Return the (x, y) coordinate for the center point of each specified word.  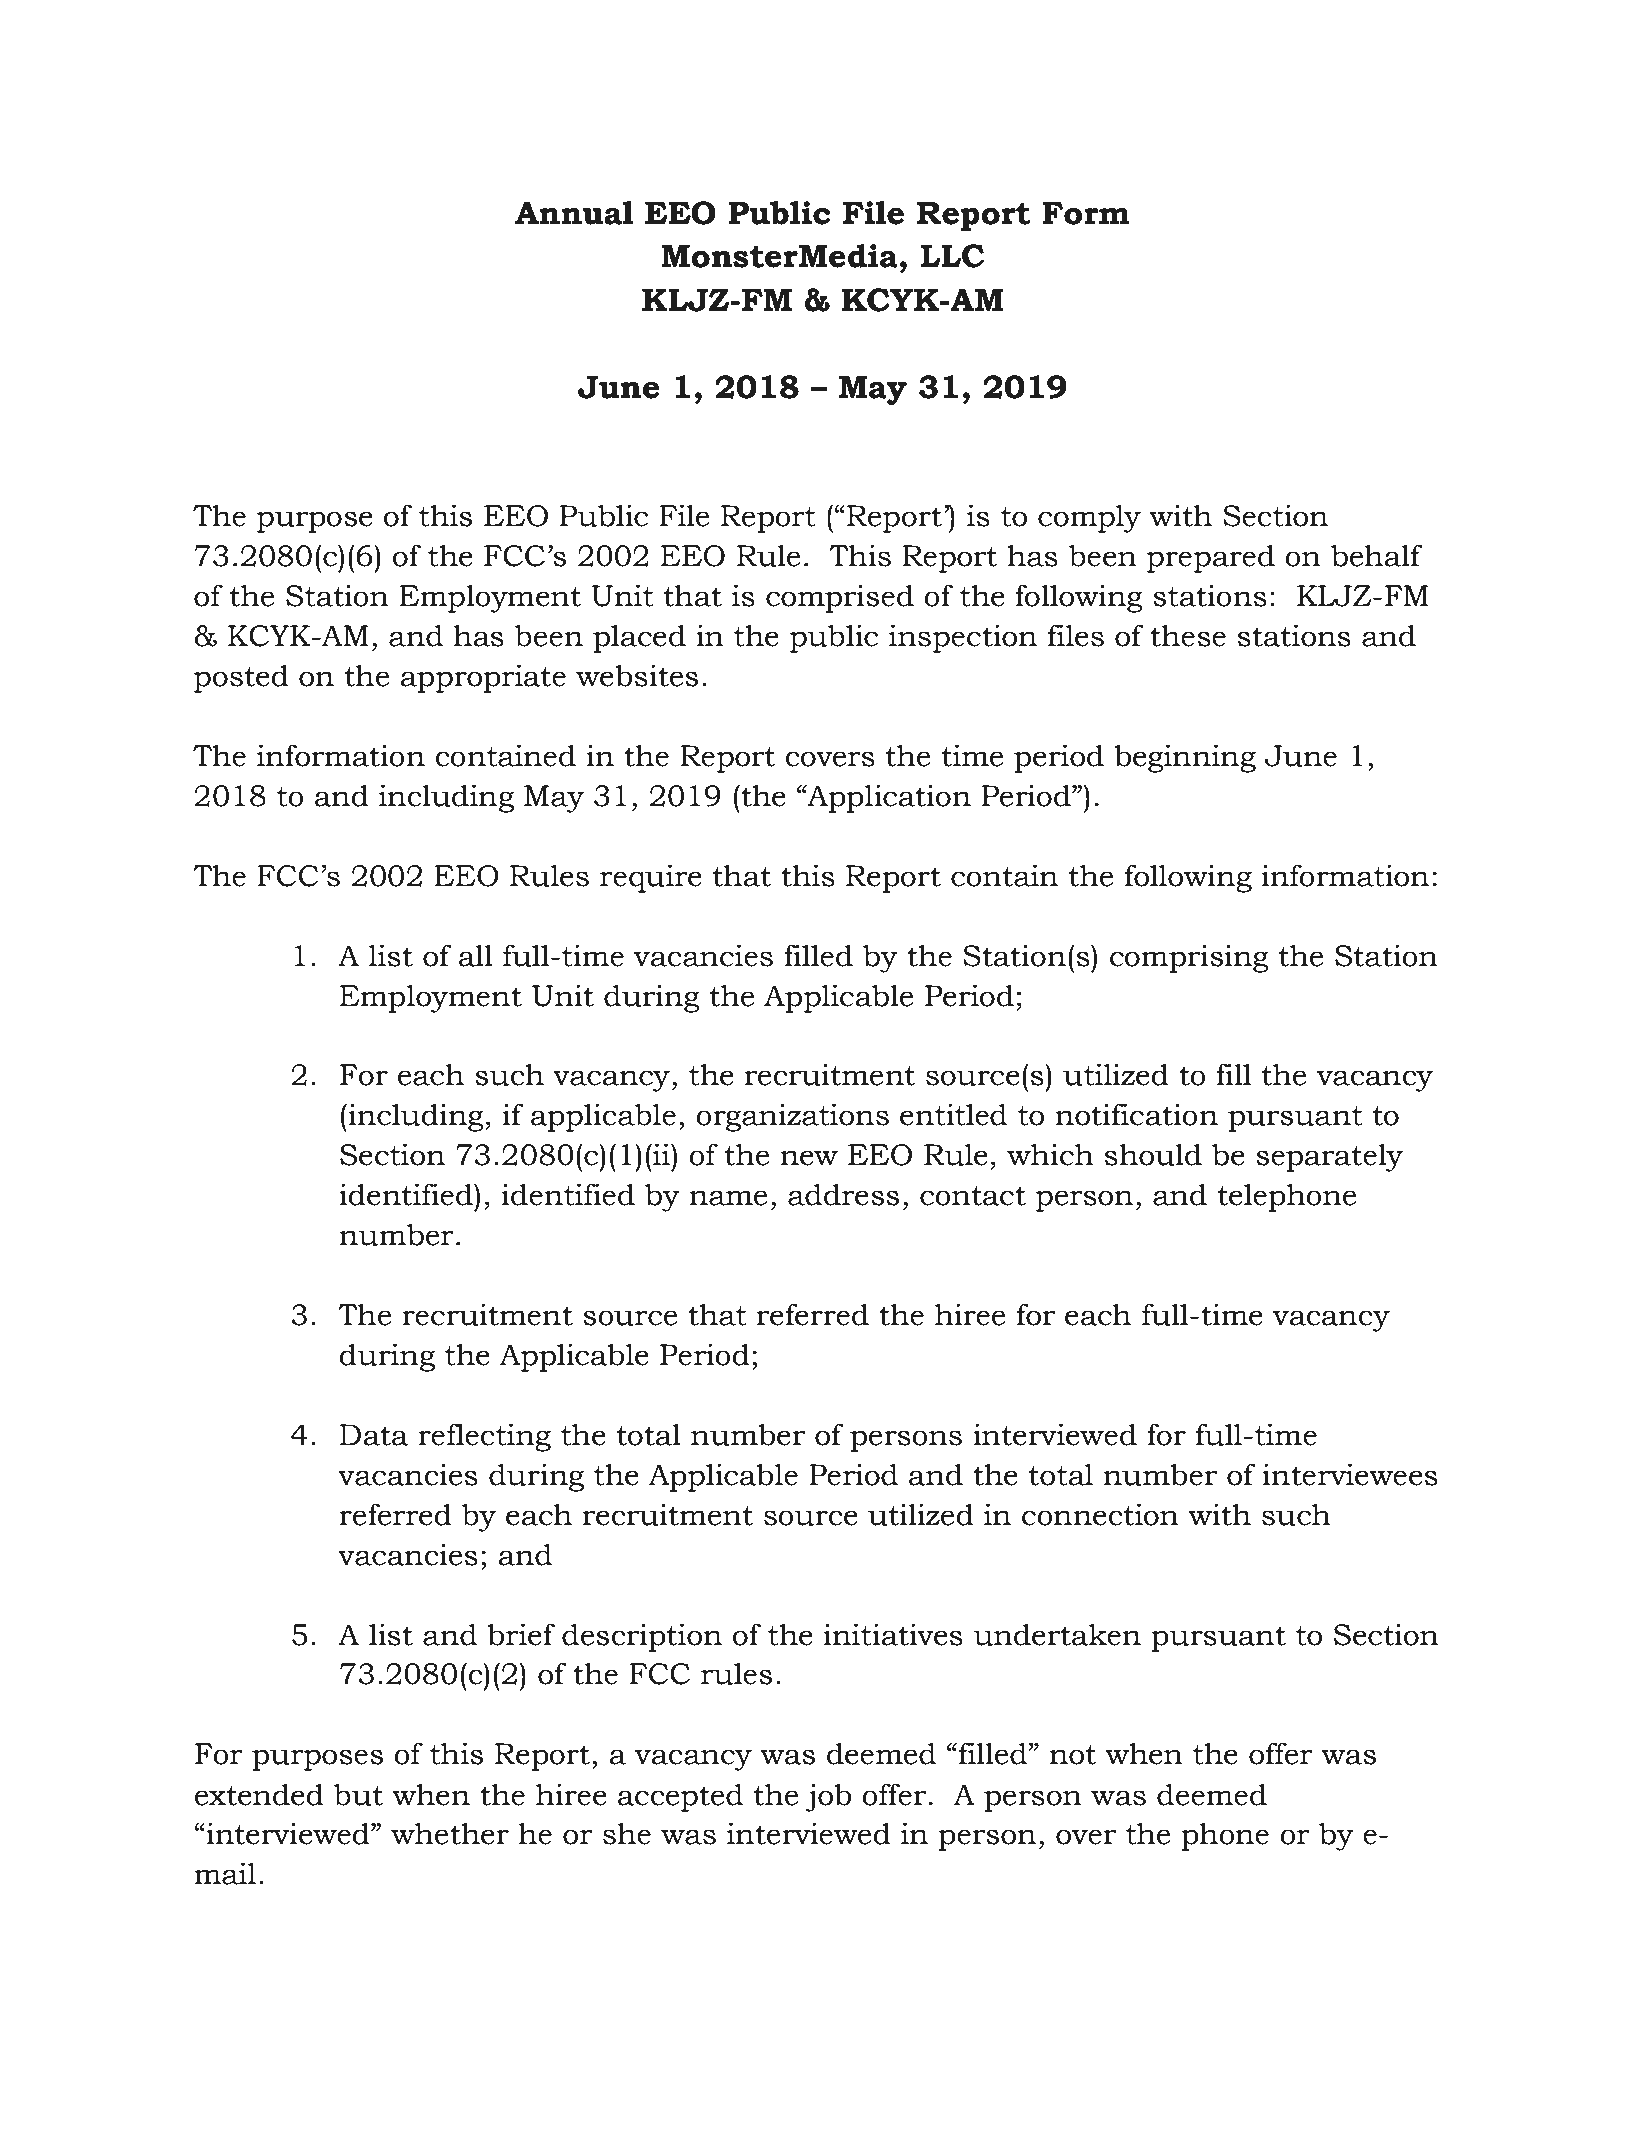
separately (1329, 1157)
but (358, 1794)
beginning (1185, 758)
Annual (574, 212)
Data (374, 1435)
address (843, 1194)
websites (637, 675)
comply (1089, 518)
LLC (952, 256)
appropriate (483, 678)
